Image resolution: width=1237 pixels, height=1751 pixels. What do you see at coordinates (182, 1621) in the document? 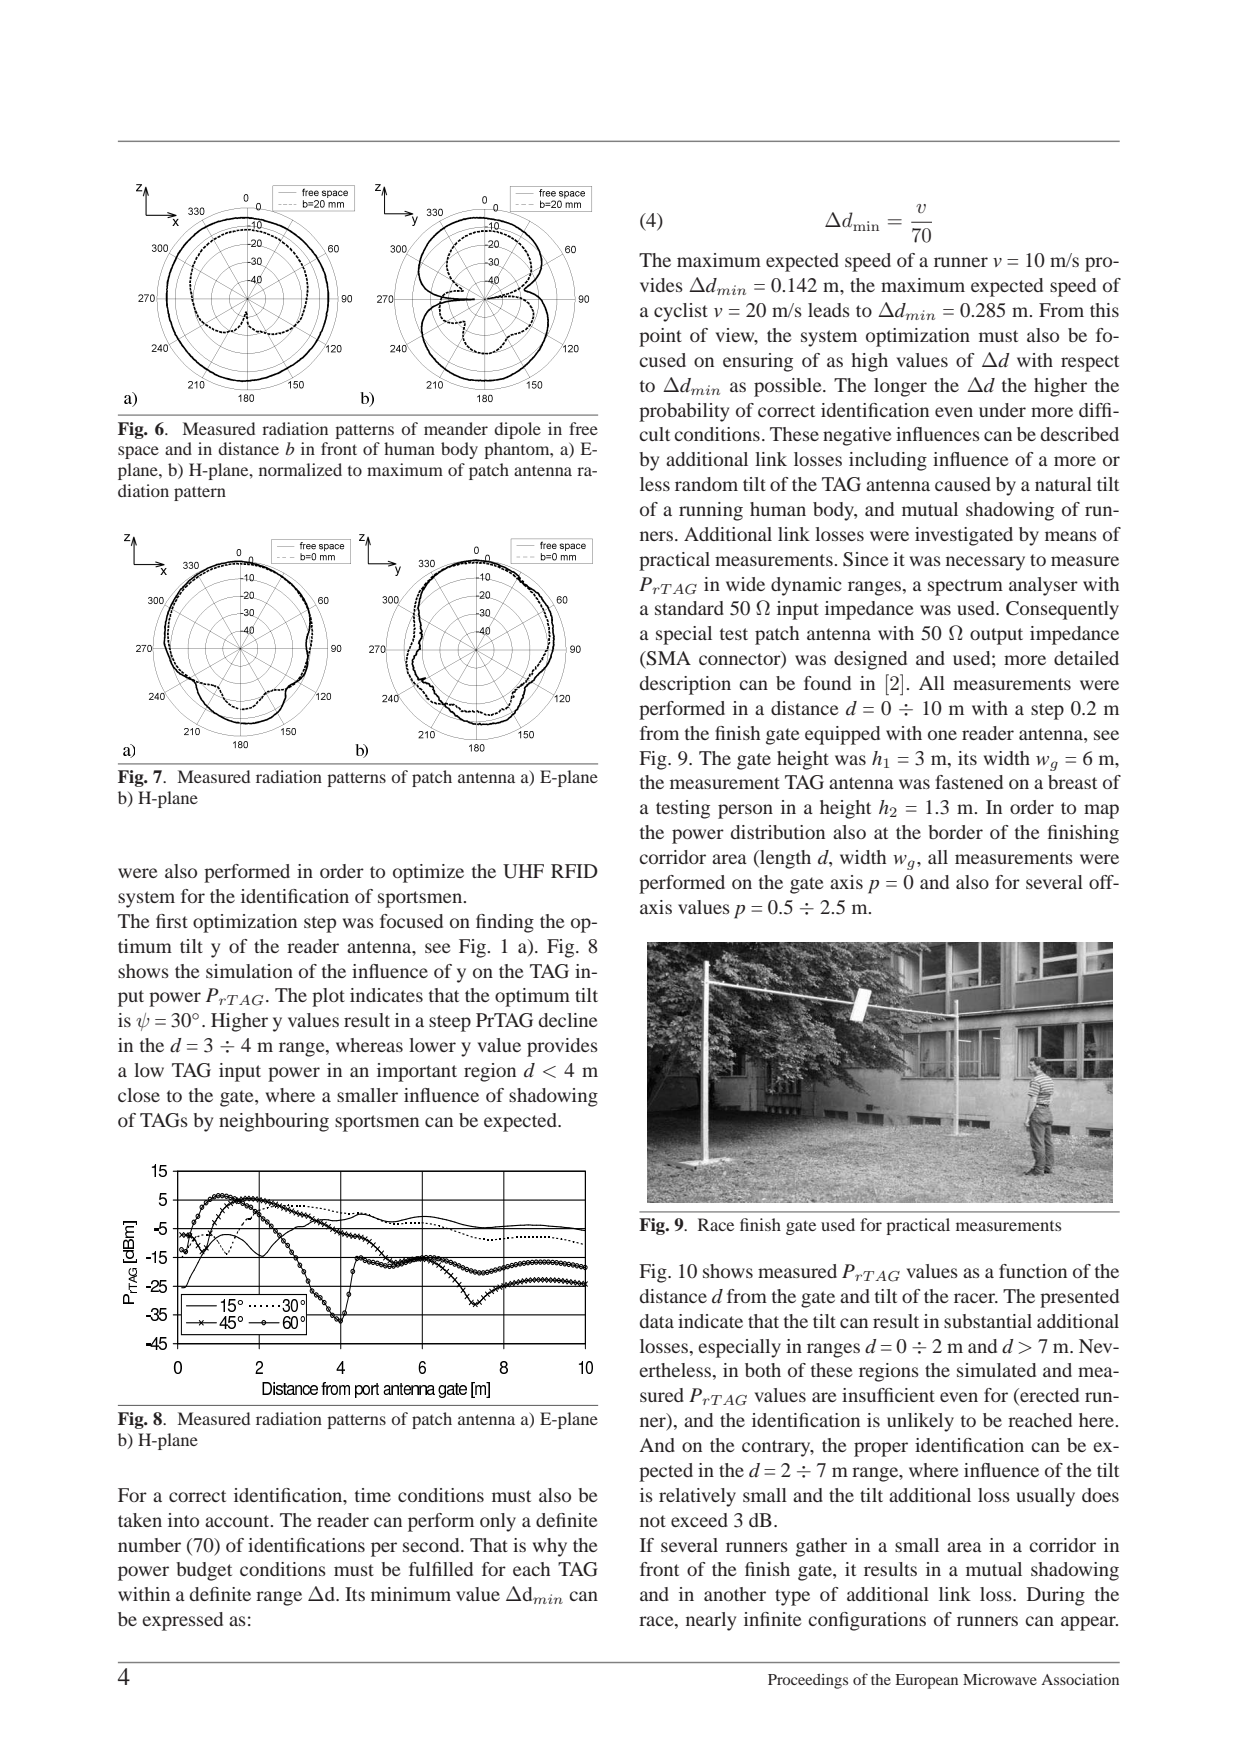
I see `expressed` at bounding box center [182, 1621].
